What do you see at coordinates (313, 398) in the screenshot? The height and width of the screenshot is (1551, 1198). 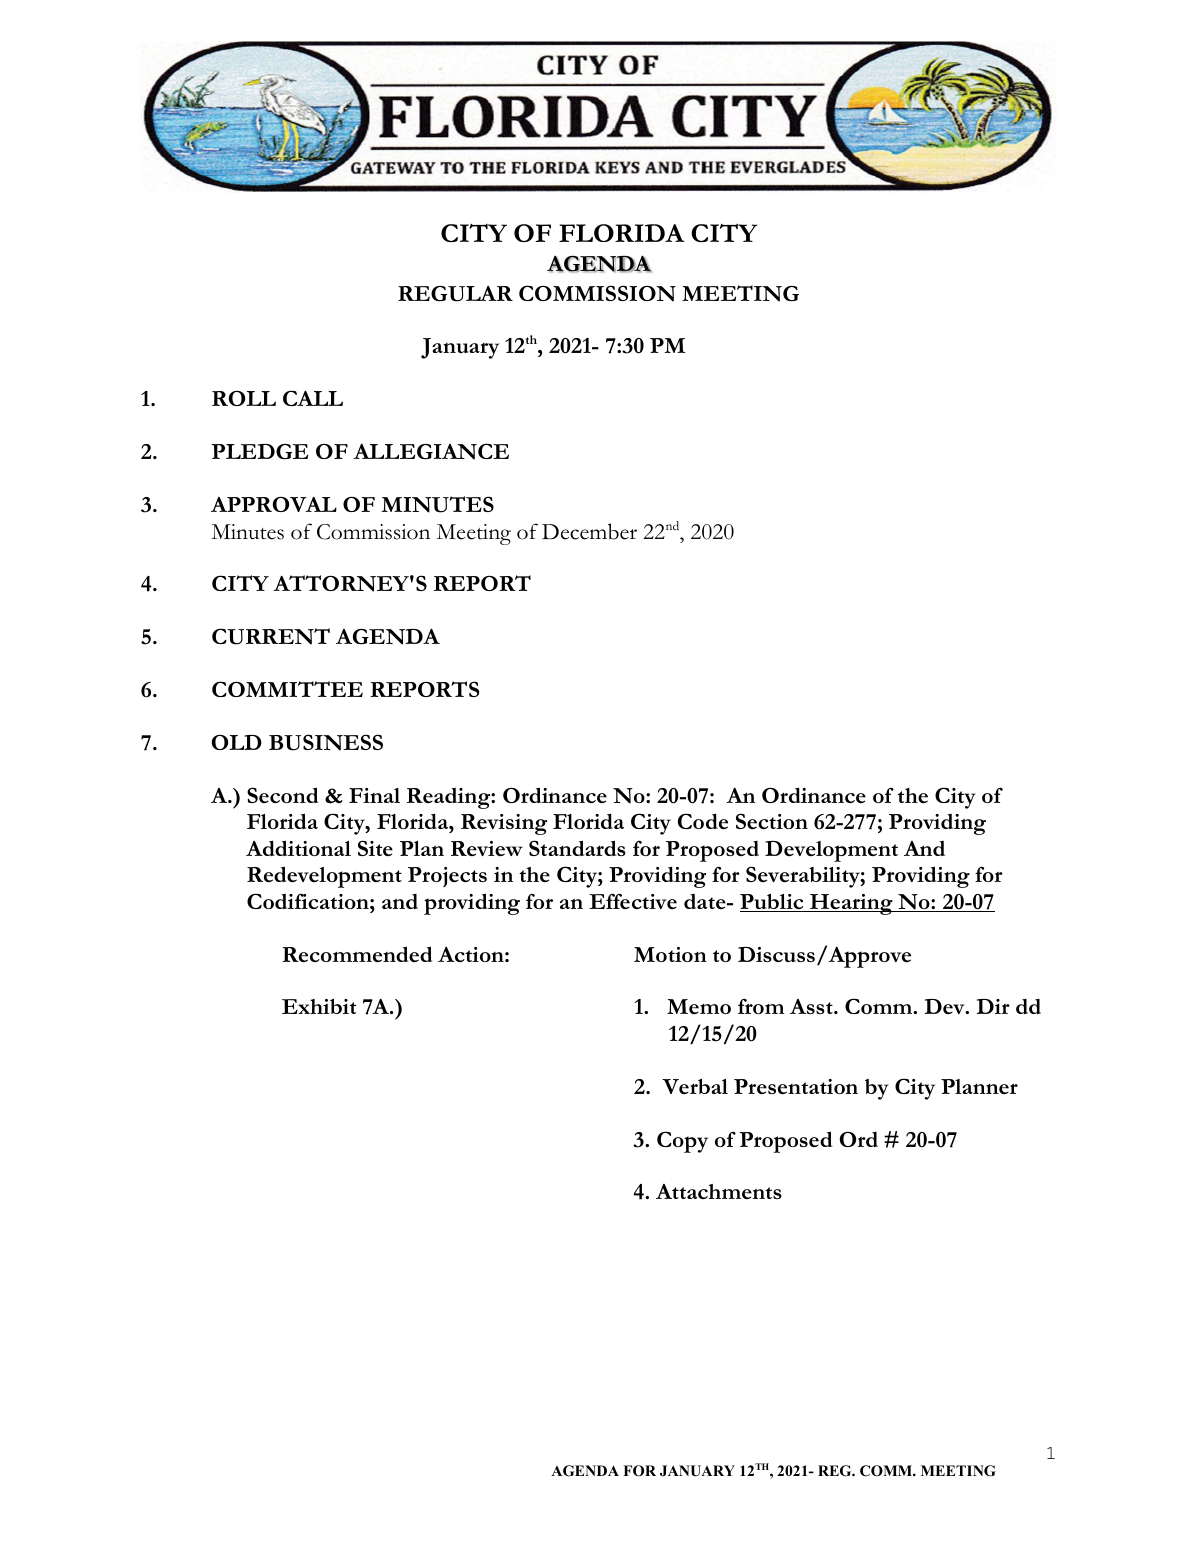 I see `CALL` at bounding box center [313, 398].
